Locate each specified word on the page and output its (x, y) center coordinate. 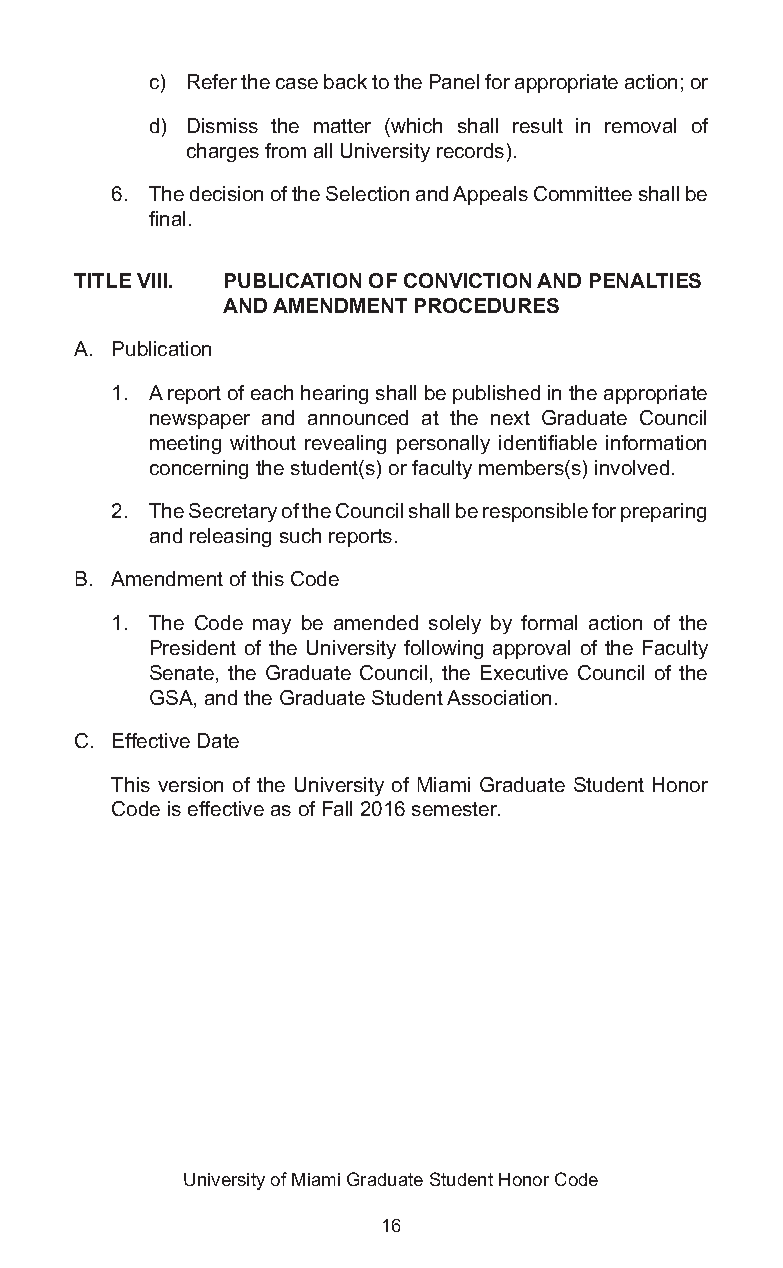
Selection (367, 193)
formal (549, 622)
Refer (212, 81)
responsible (535, 512)
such (300, 535)
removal (640, 125)
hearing (334, 394)
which (415, 125)
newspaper (200, 421)
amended (376, 622)
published (496, 394)
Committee (583, 193)
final (167, 218)
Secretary (233, 512)
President (193, 647)
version (190, 784)
